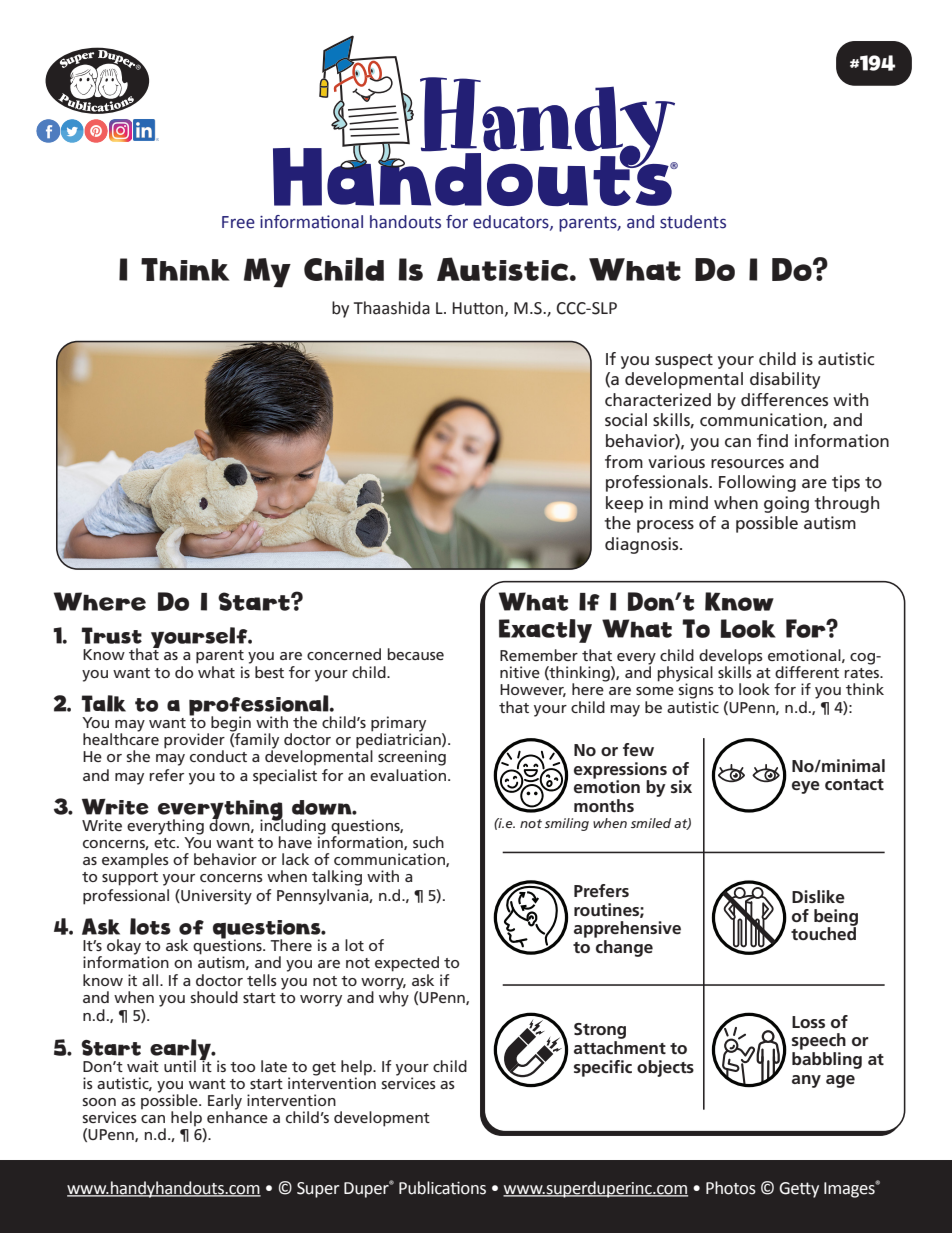 The width and height of the screenshot is (952, 1233). I want to click on educators, so click(512, 222).
